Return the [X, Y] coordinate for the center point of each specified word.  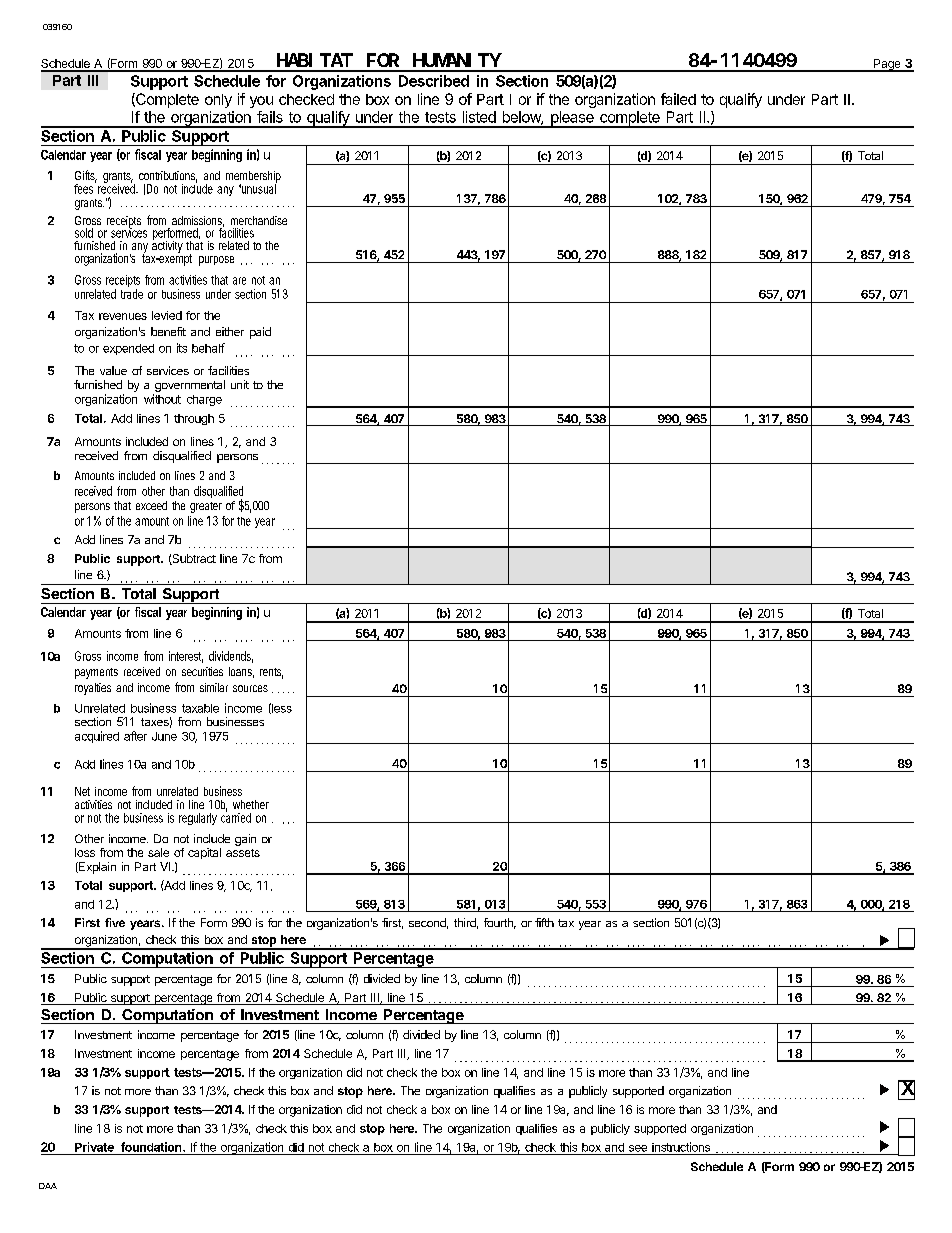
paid [260, 333]
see [638, 1148]
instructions [681, 1147]
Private [94, 1147]
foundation [152, 1147]
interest [186, 657]
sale [158, 852]
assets [243, 853]
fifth [544, 922]
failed [678, 99]
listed [479, 117]
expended [128, 349]
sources [250, 688]
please [572, 119]
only [218, 101]
